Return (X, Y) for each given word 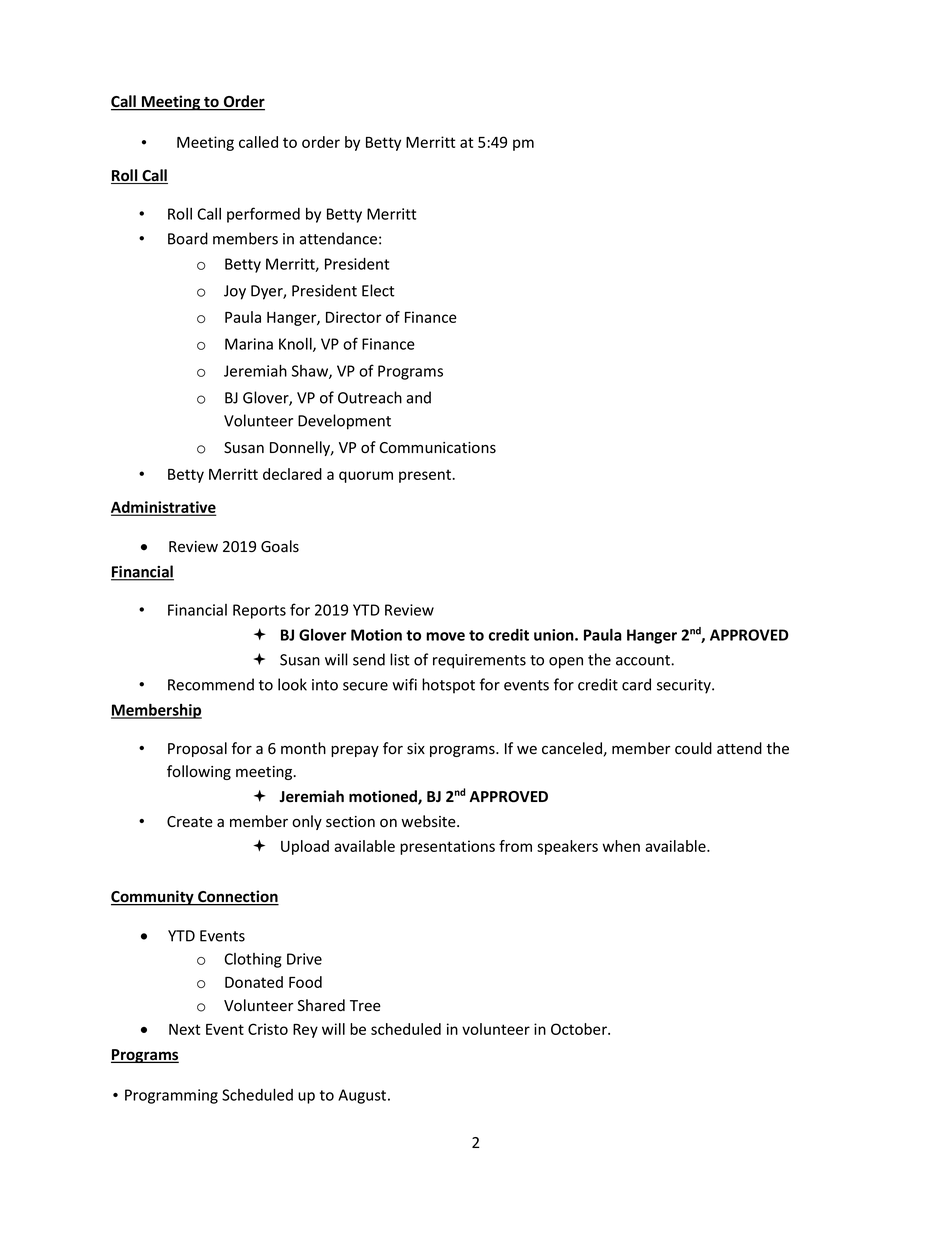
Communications (437, 448)
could (693, 748)
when (621, 846)
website (429, 821)
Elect (378, 290)
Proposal (197, 749)
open (566, 663)
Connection (237, 897)
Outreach (370, 397)
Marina (249, 344)
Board (188, 238)
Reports (259, 611)
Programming (171, 1096)
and (418, 397)
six (416, 749)
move (445, 636)
